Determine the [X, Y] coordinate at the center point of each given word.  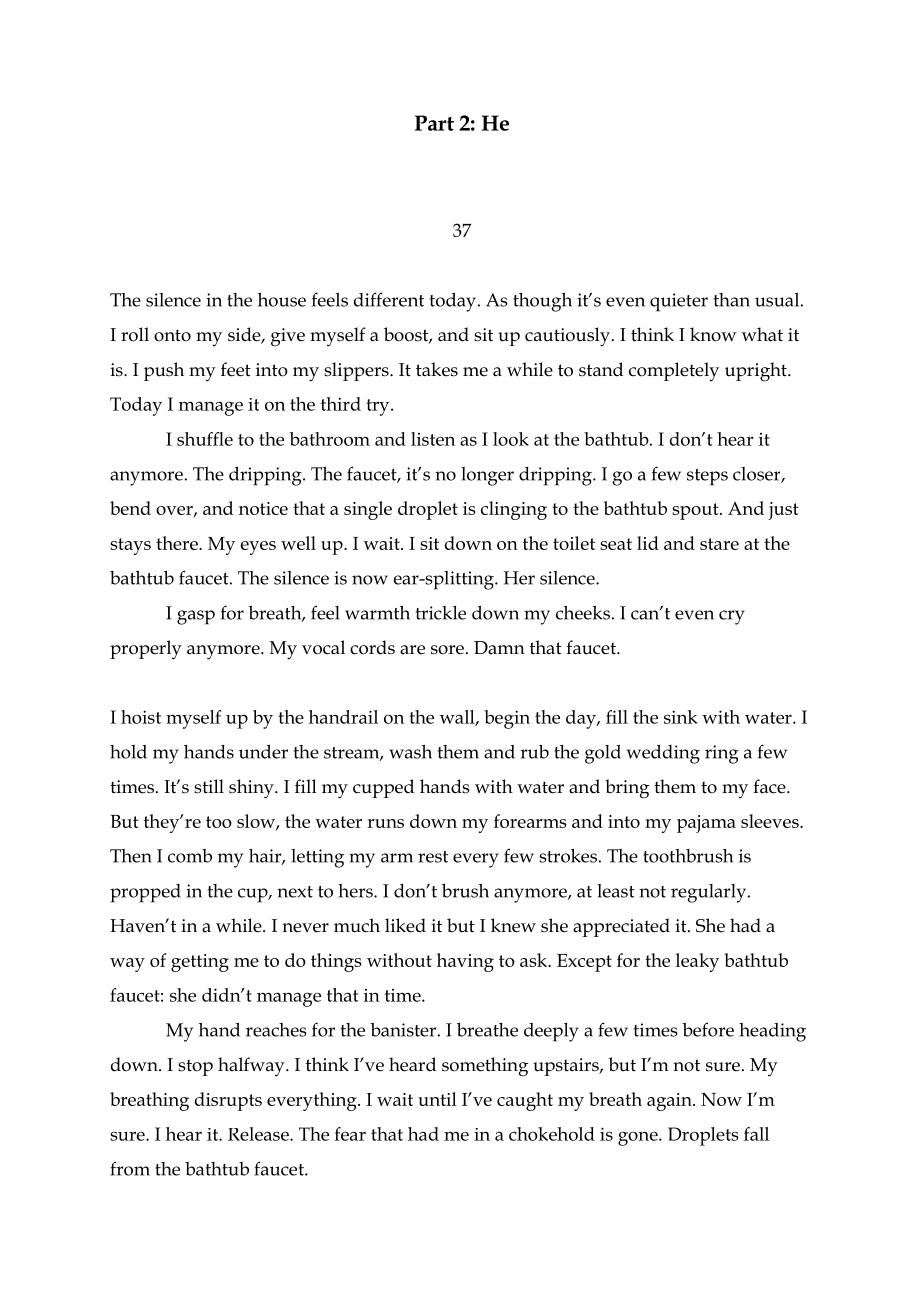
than [732, 300]
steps [707, 477]
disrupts [228, 1101]
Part [434, 123]
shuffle [205, 439]
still [209, 786]
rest [433, 857]
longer [487, 476]
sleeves [771, 821]
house [282, 300]
